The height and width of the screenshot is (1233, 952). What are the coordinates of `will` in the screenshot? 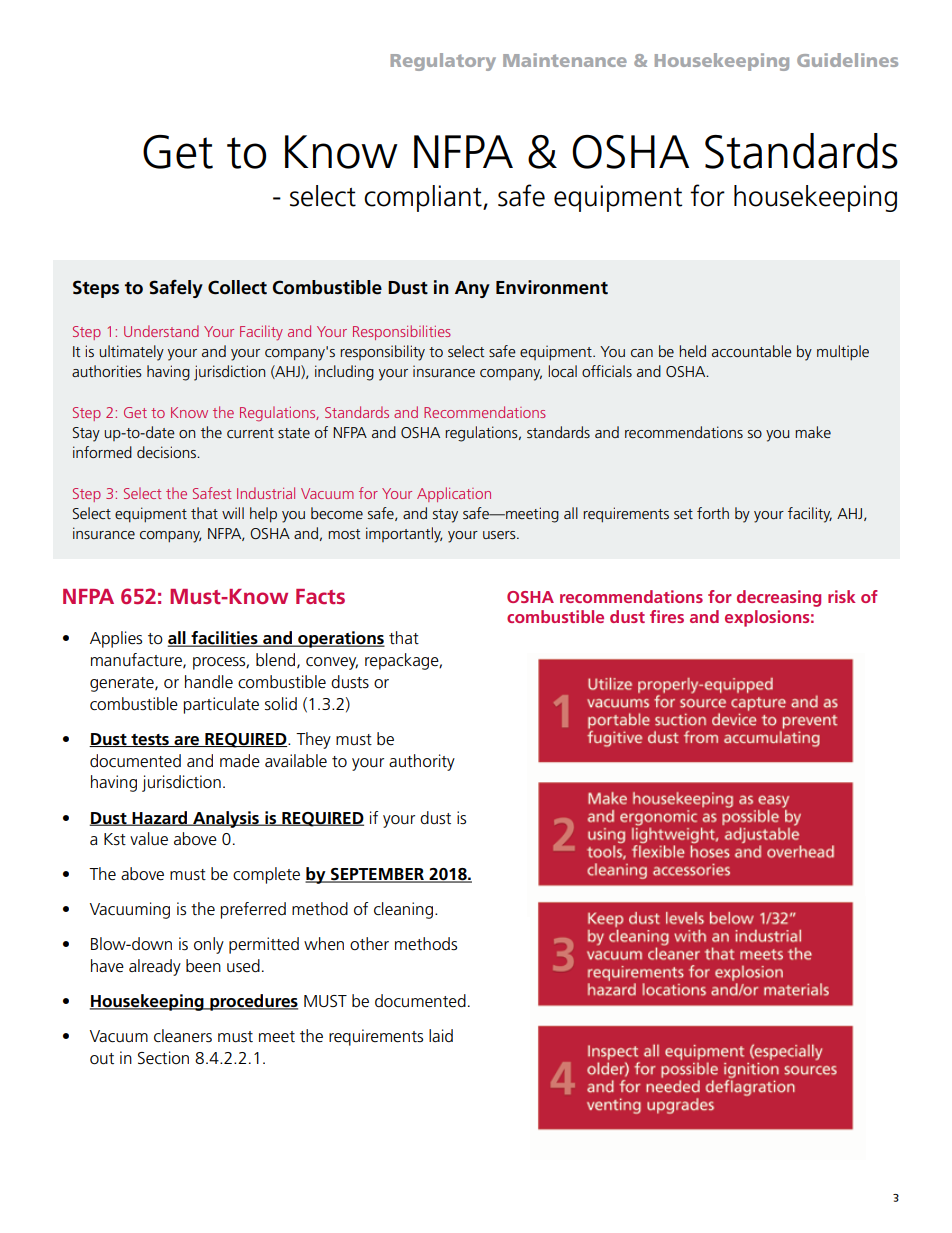 It's located at (233, 513).
